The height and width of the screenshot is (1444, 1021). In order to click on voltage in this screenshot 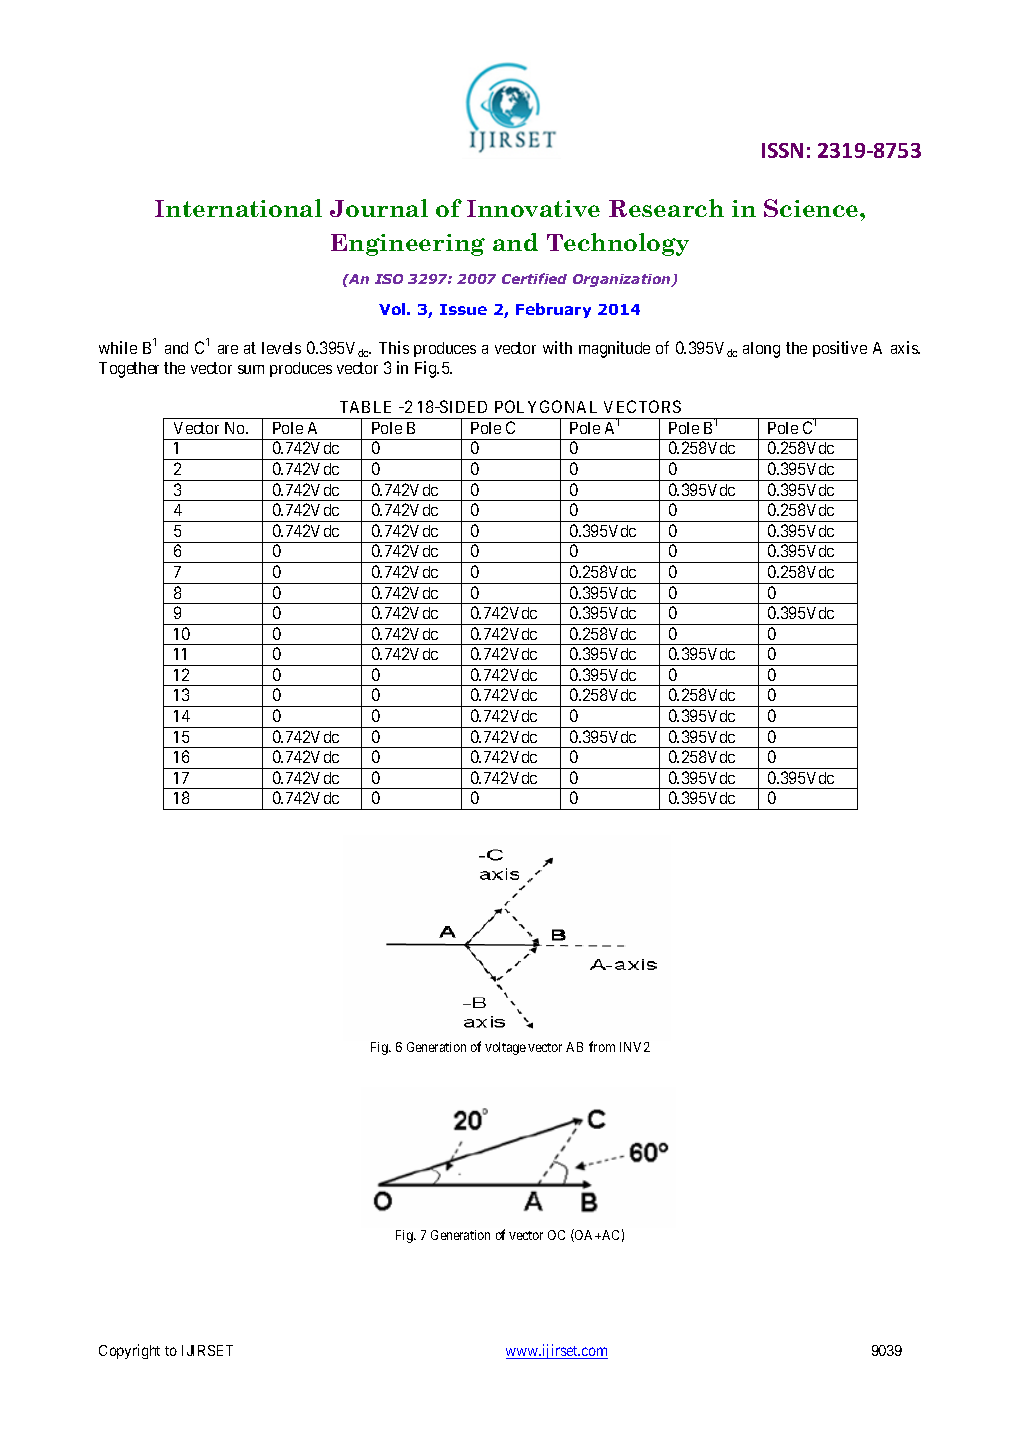, I will do `click(505, 1048)`.
